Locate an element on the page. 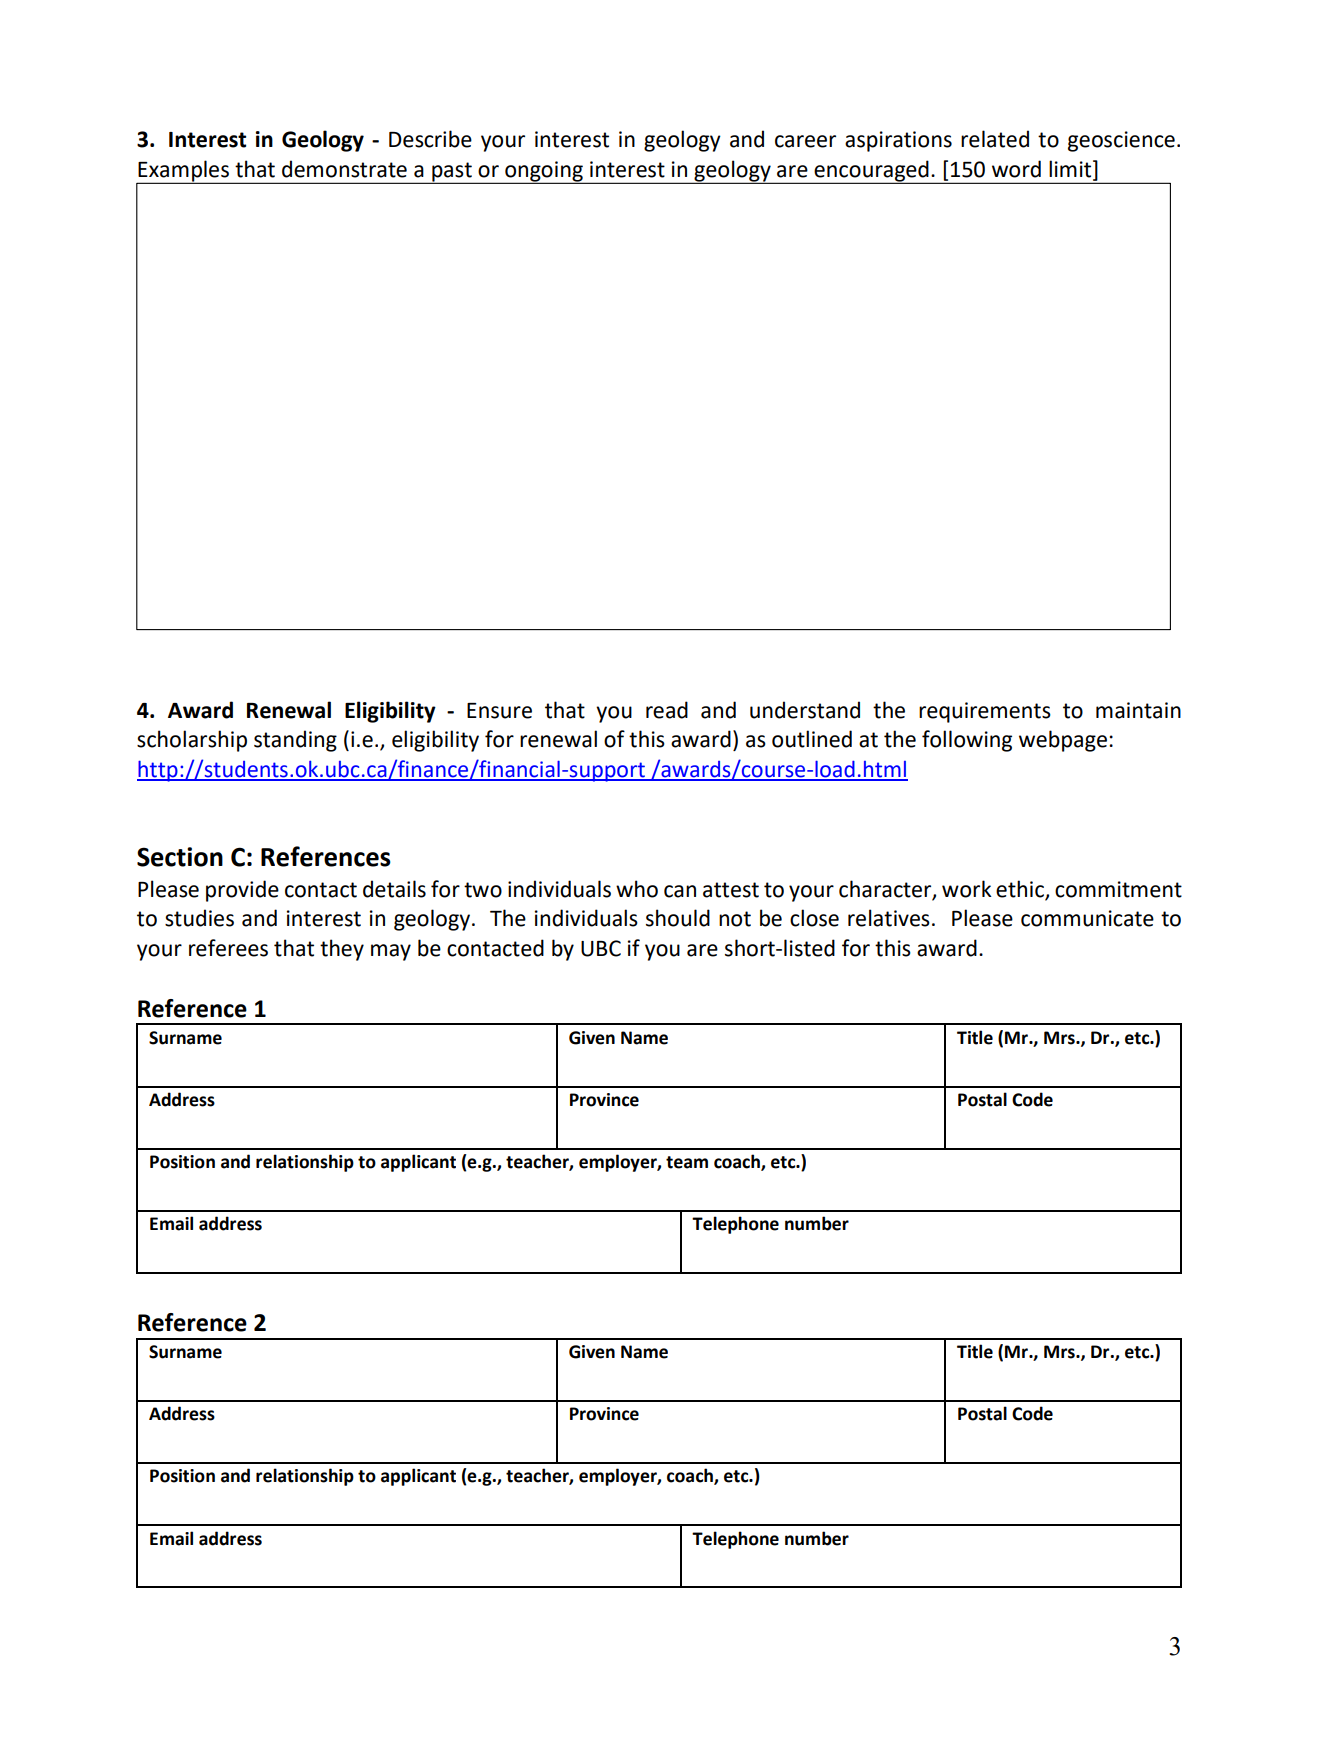 The width and height of the page is (1343, 1738). limit is located at coordinates (1071, 169).
